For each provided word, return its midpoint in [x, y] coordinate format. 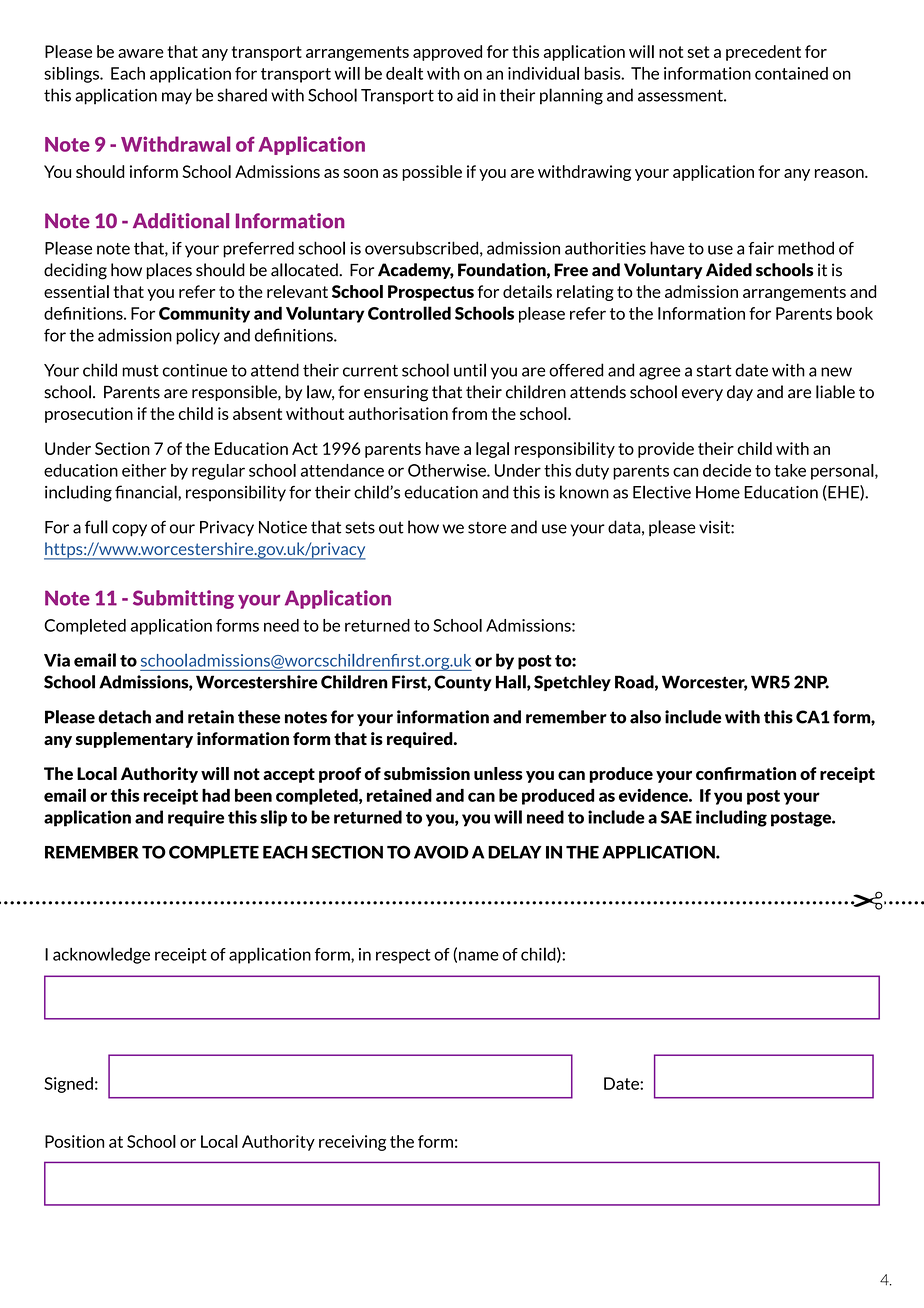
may [177, 98]
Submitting [183, 599]
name [479, 956]
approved [447, 53]
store [487, 528]
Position [74, 1141]
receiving [352, 1143]
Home [718, 492]
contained [791, 73]
